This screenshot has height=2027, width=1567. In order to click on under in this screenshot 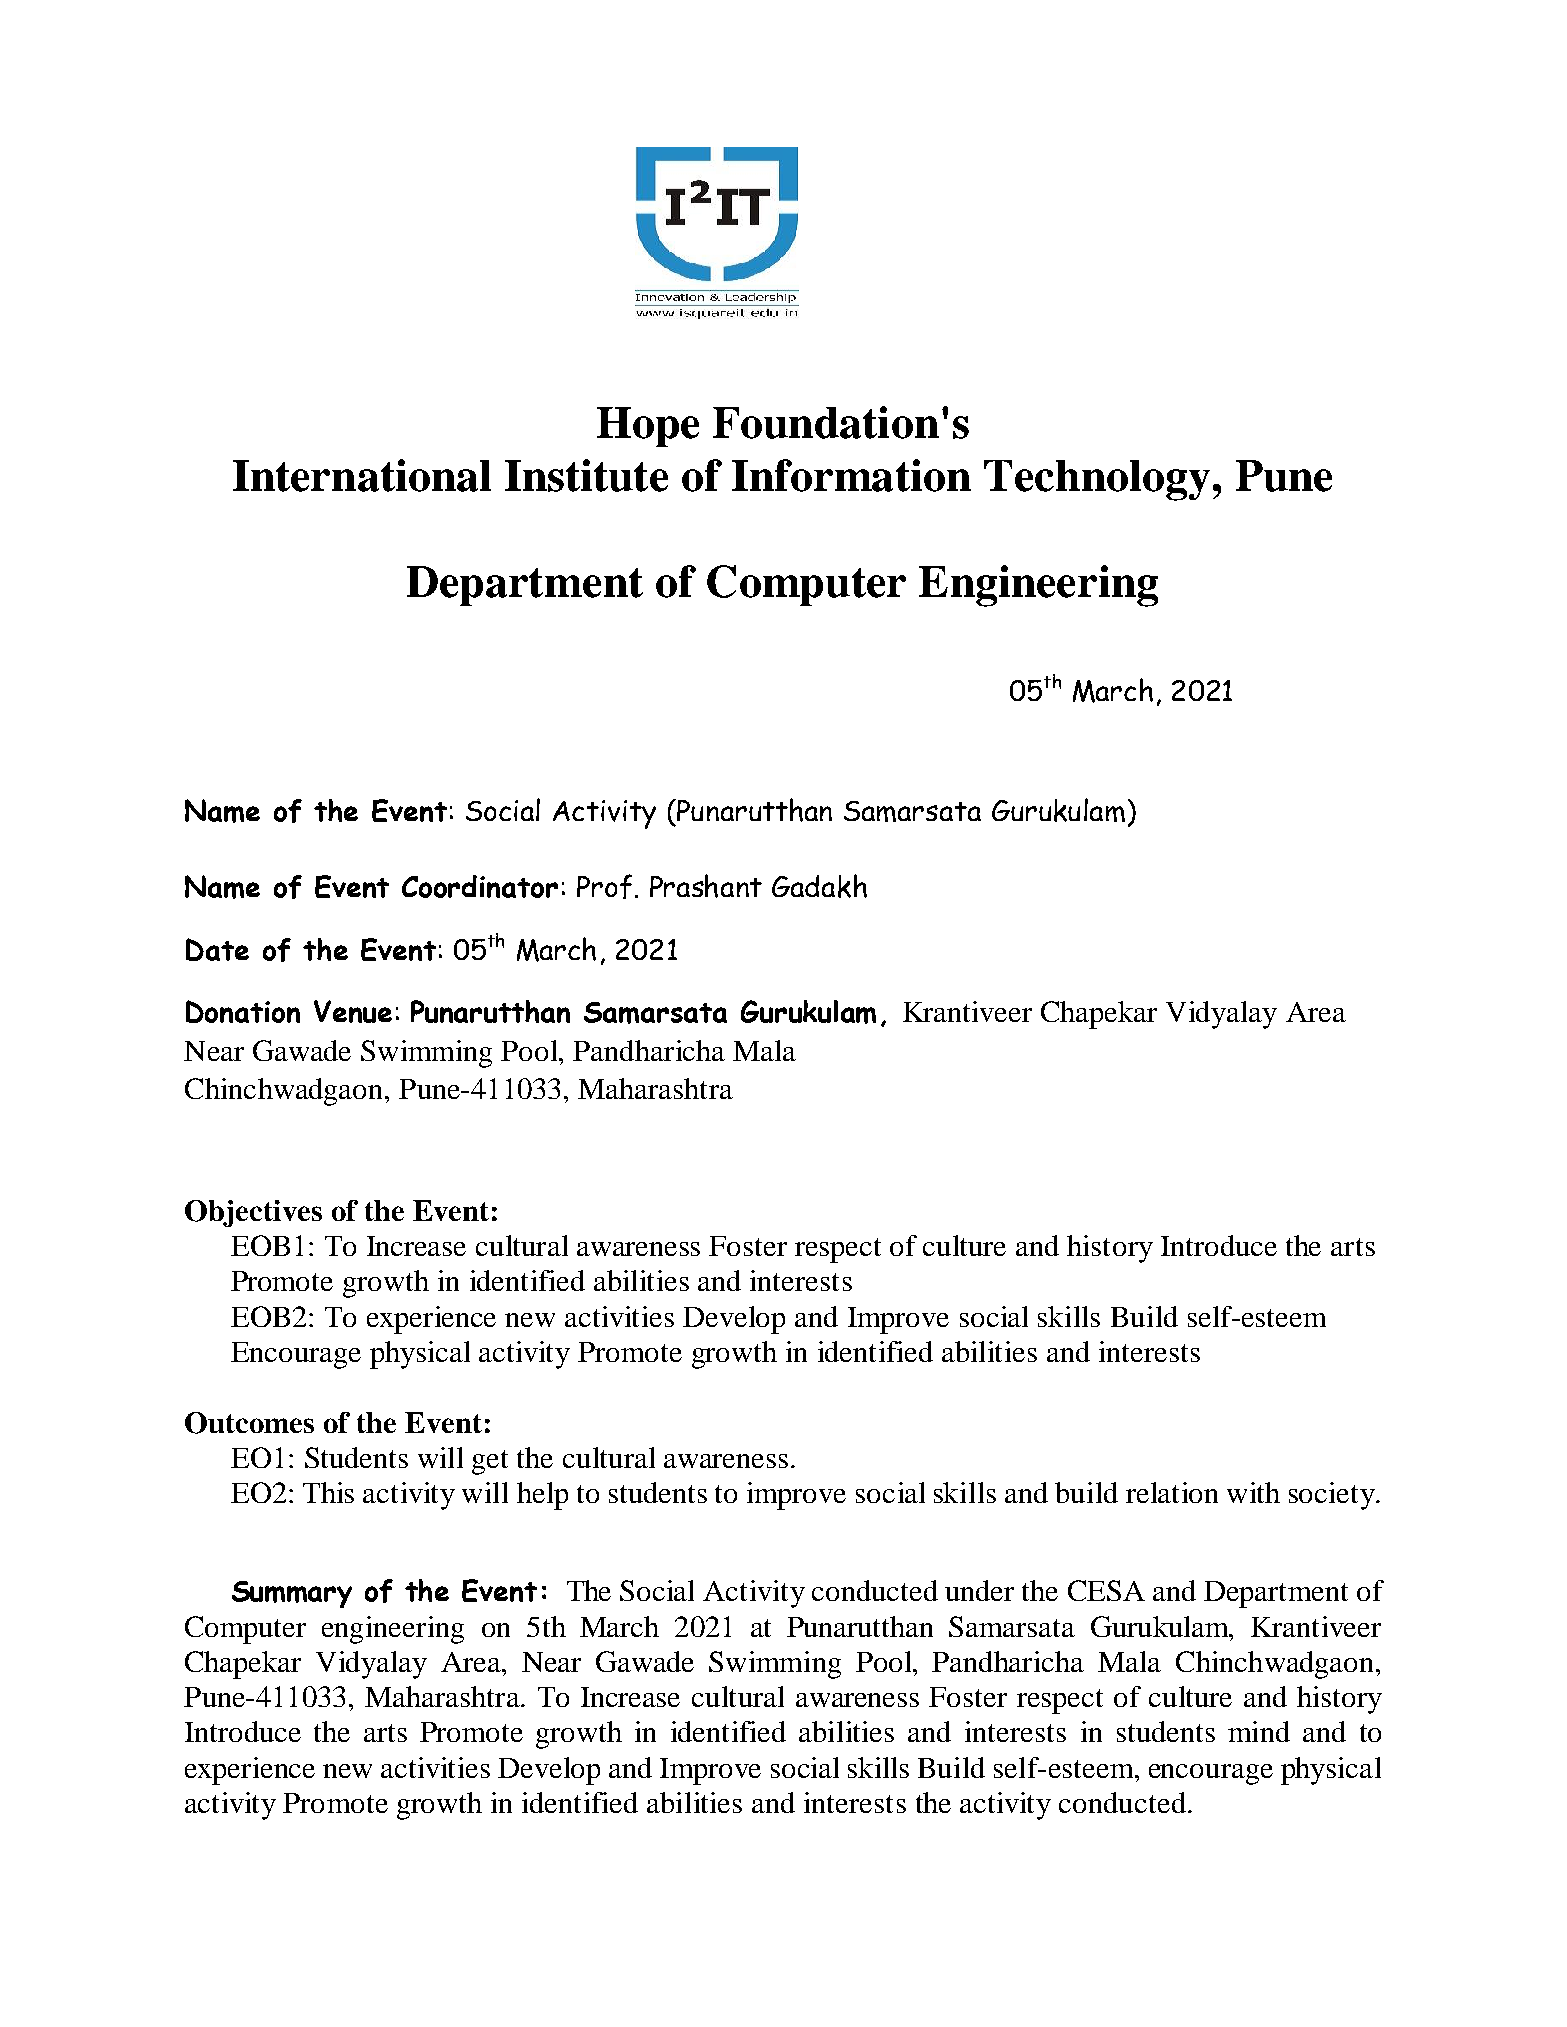, I will do `click(979, 1590)`.
